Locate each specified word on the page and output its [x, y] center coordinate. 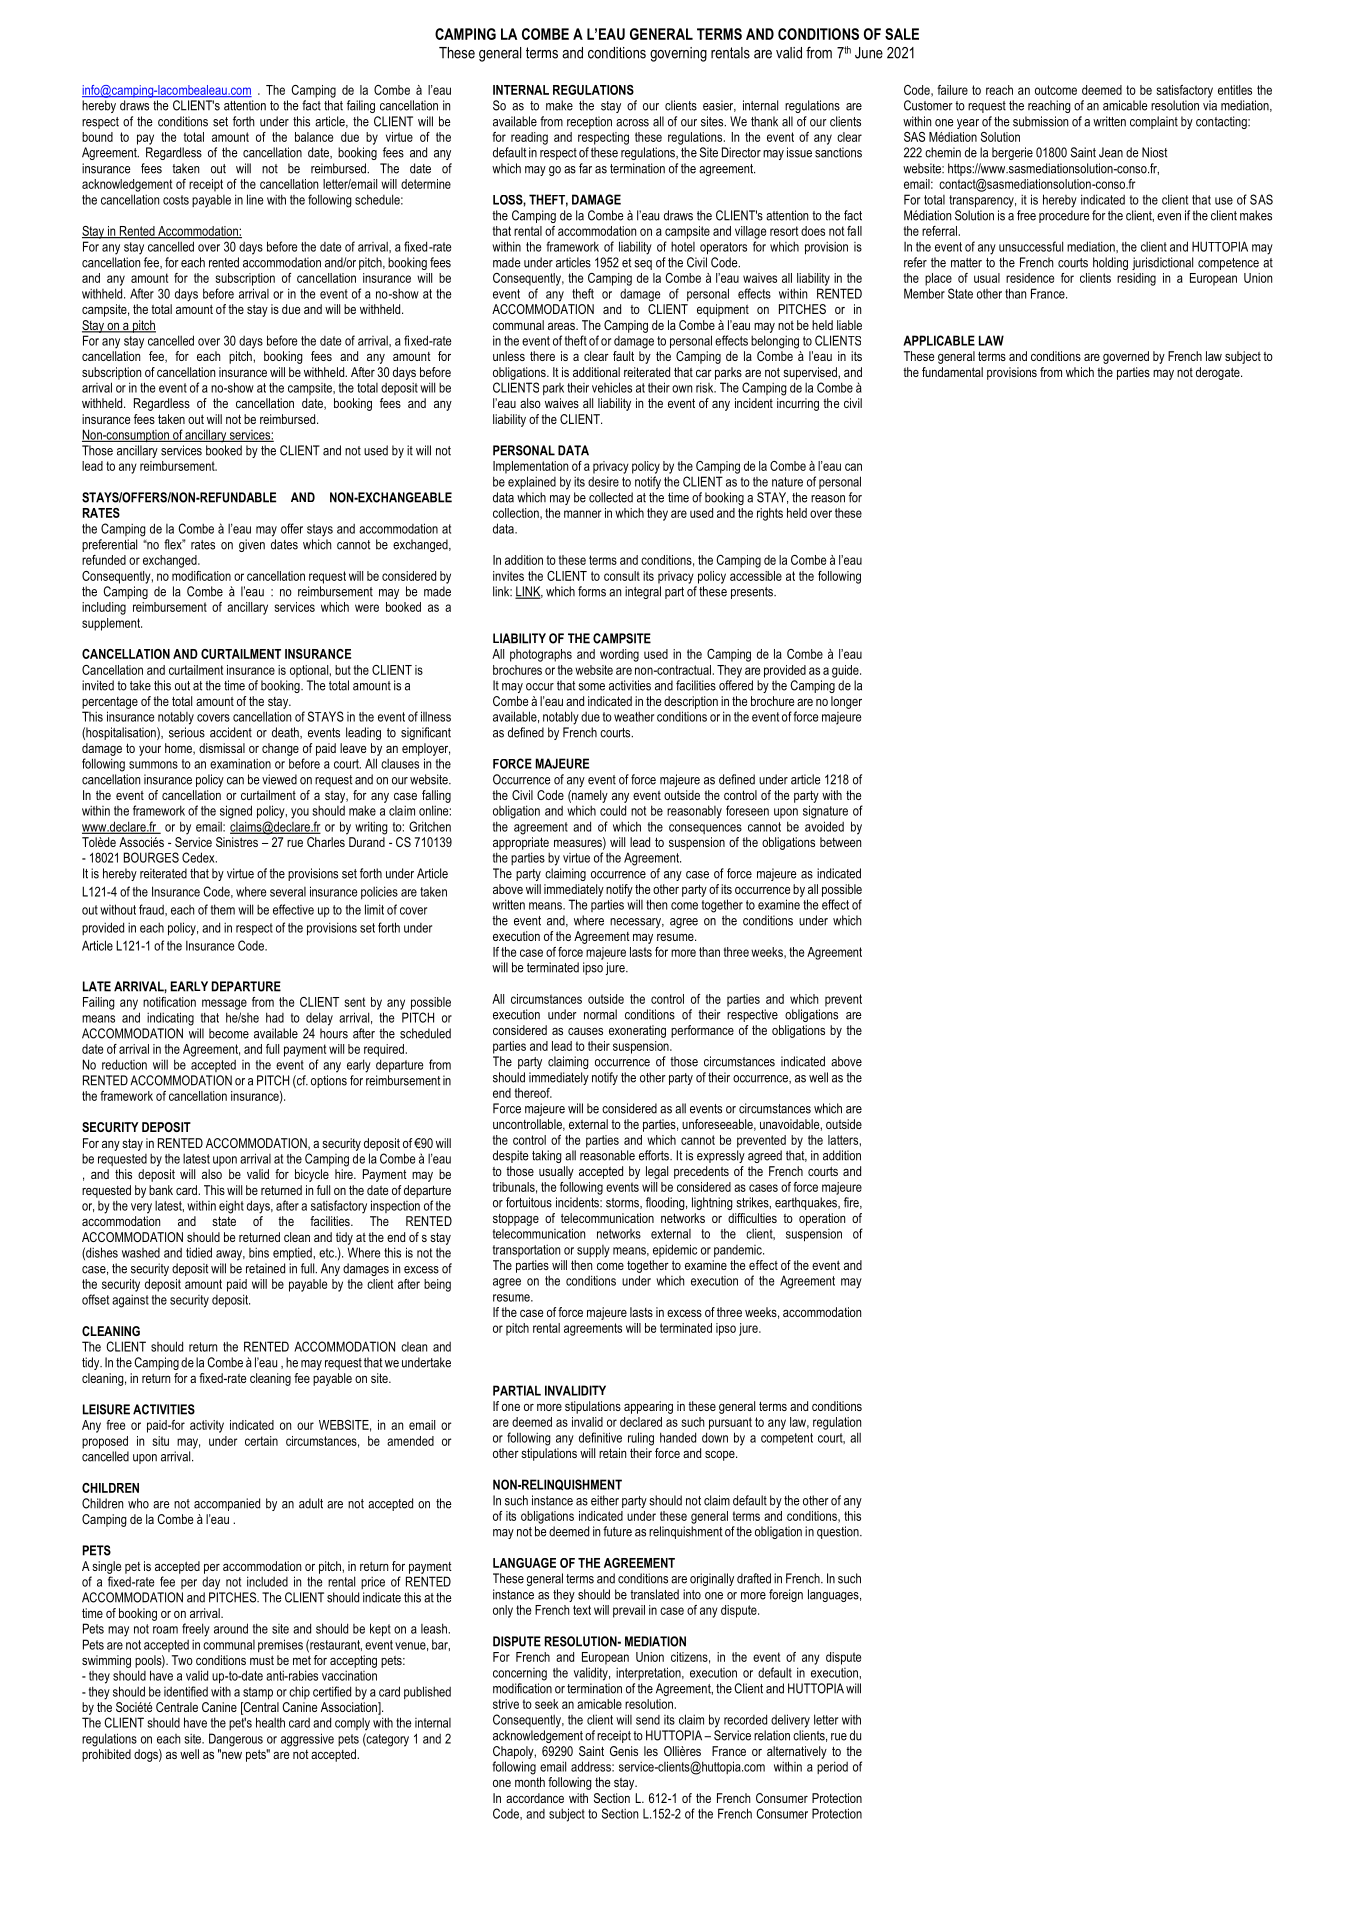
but [343, 670]
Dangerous [236, 1740]
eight [231, 1207]
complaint [1154, 122]
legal [657, 1172]
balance [314, 137]
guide [846, 671]
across [632, 123]
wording [619, 655]
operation [822, 1219]
